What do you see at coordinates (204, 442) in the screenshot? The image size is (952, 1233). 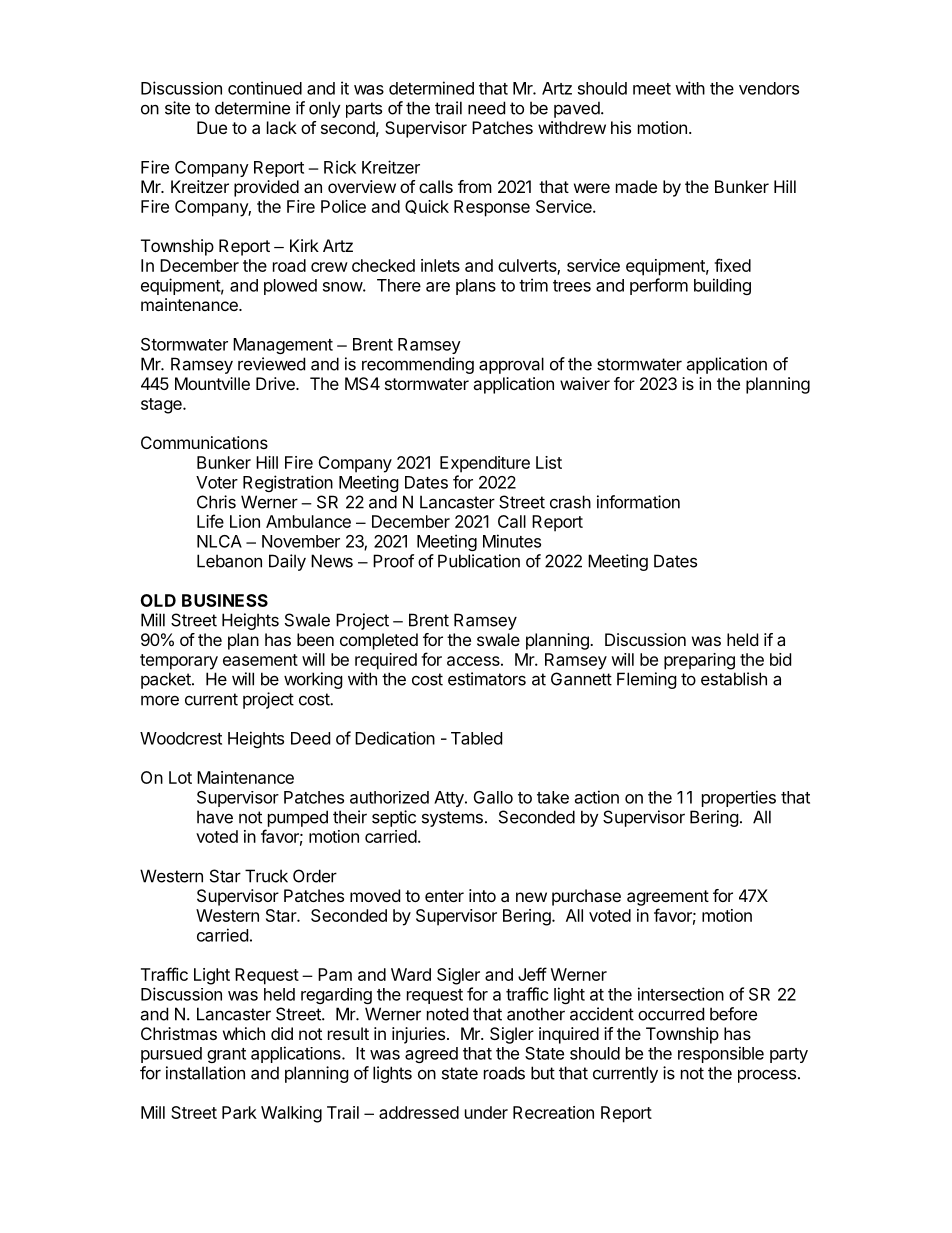 I see `Communications` at bounding box center [204, 442].
